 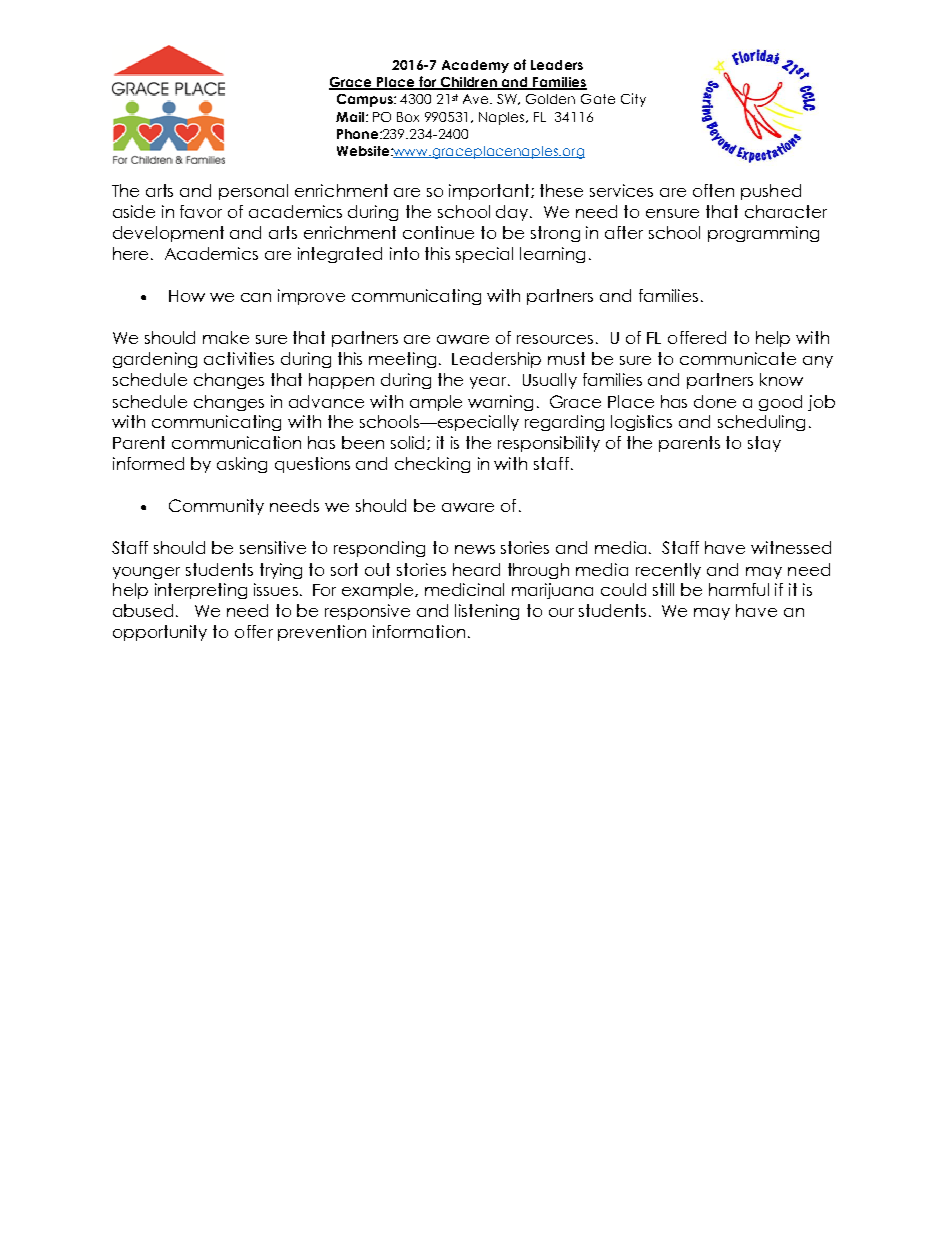 I want to click on Children, so click(x=468, y=83).
